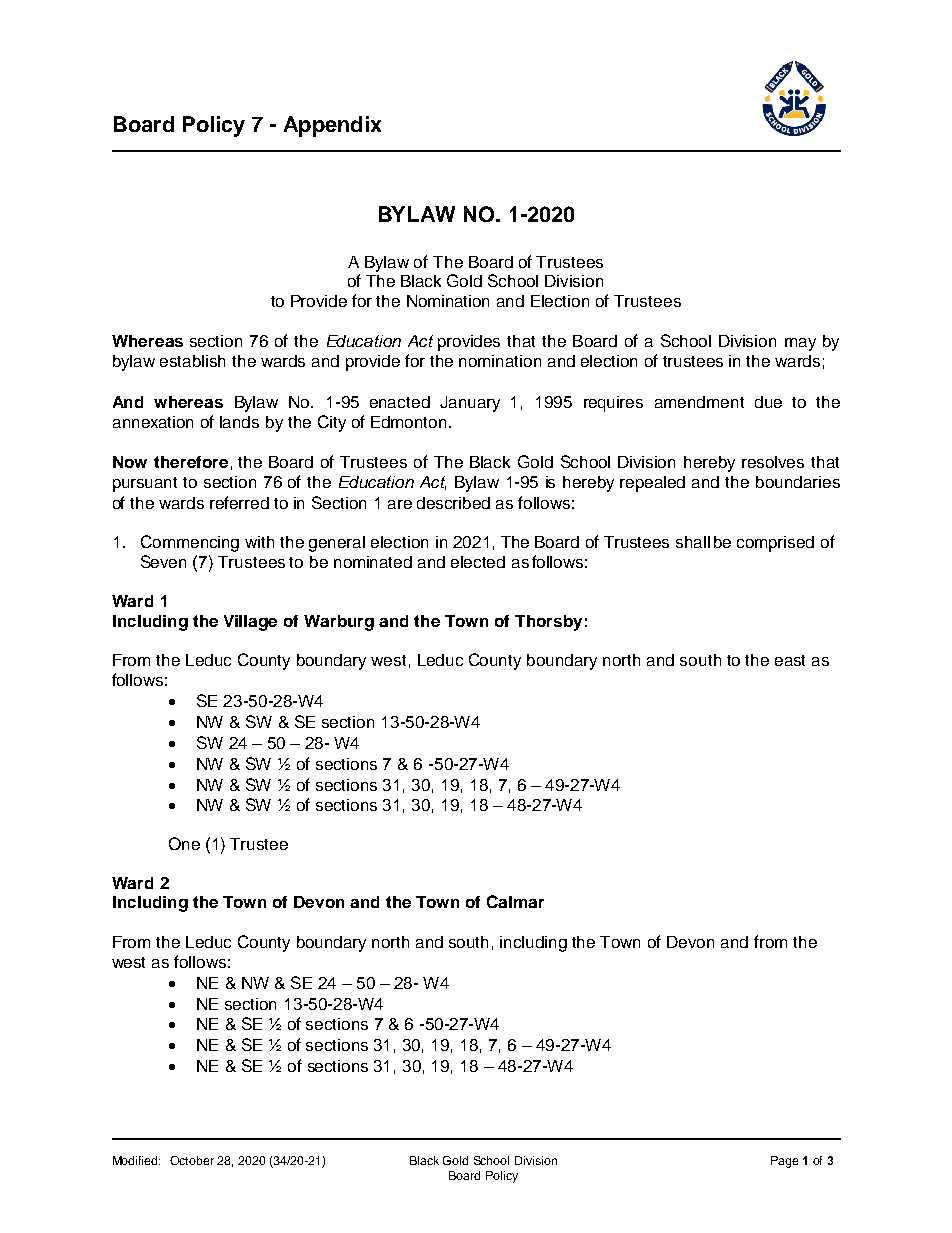 This screenshot has width=952, height=1233. Describe the element at coordinates (250, 623) in the screenshot. I see `Village` at that location.
